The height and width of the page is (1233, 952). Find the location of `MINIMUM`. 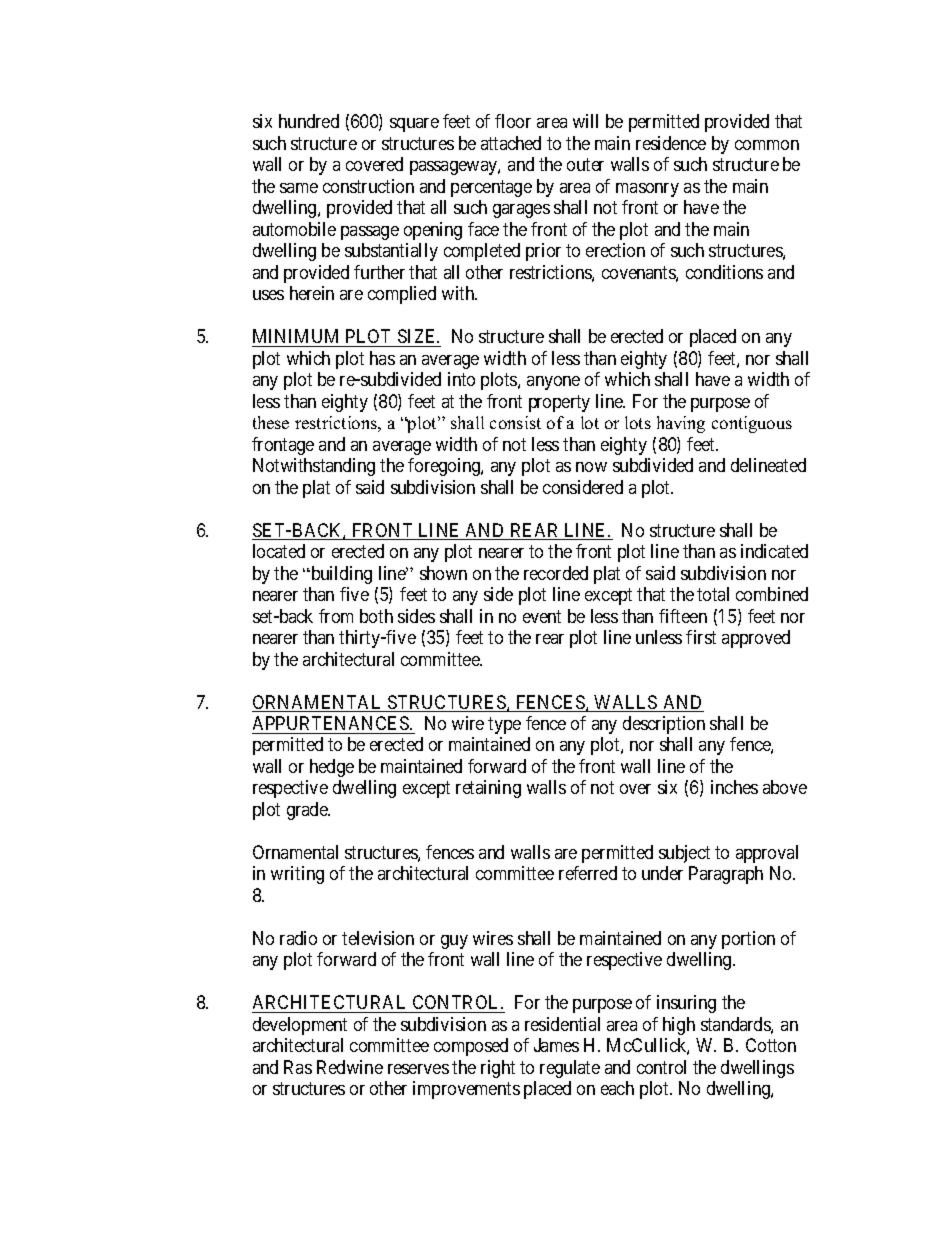

MINIMUM is located at coordinates (297, 338).
